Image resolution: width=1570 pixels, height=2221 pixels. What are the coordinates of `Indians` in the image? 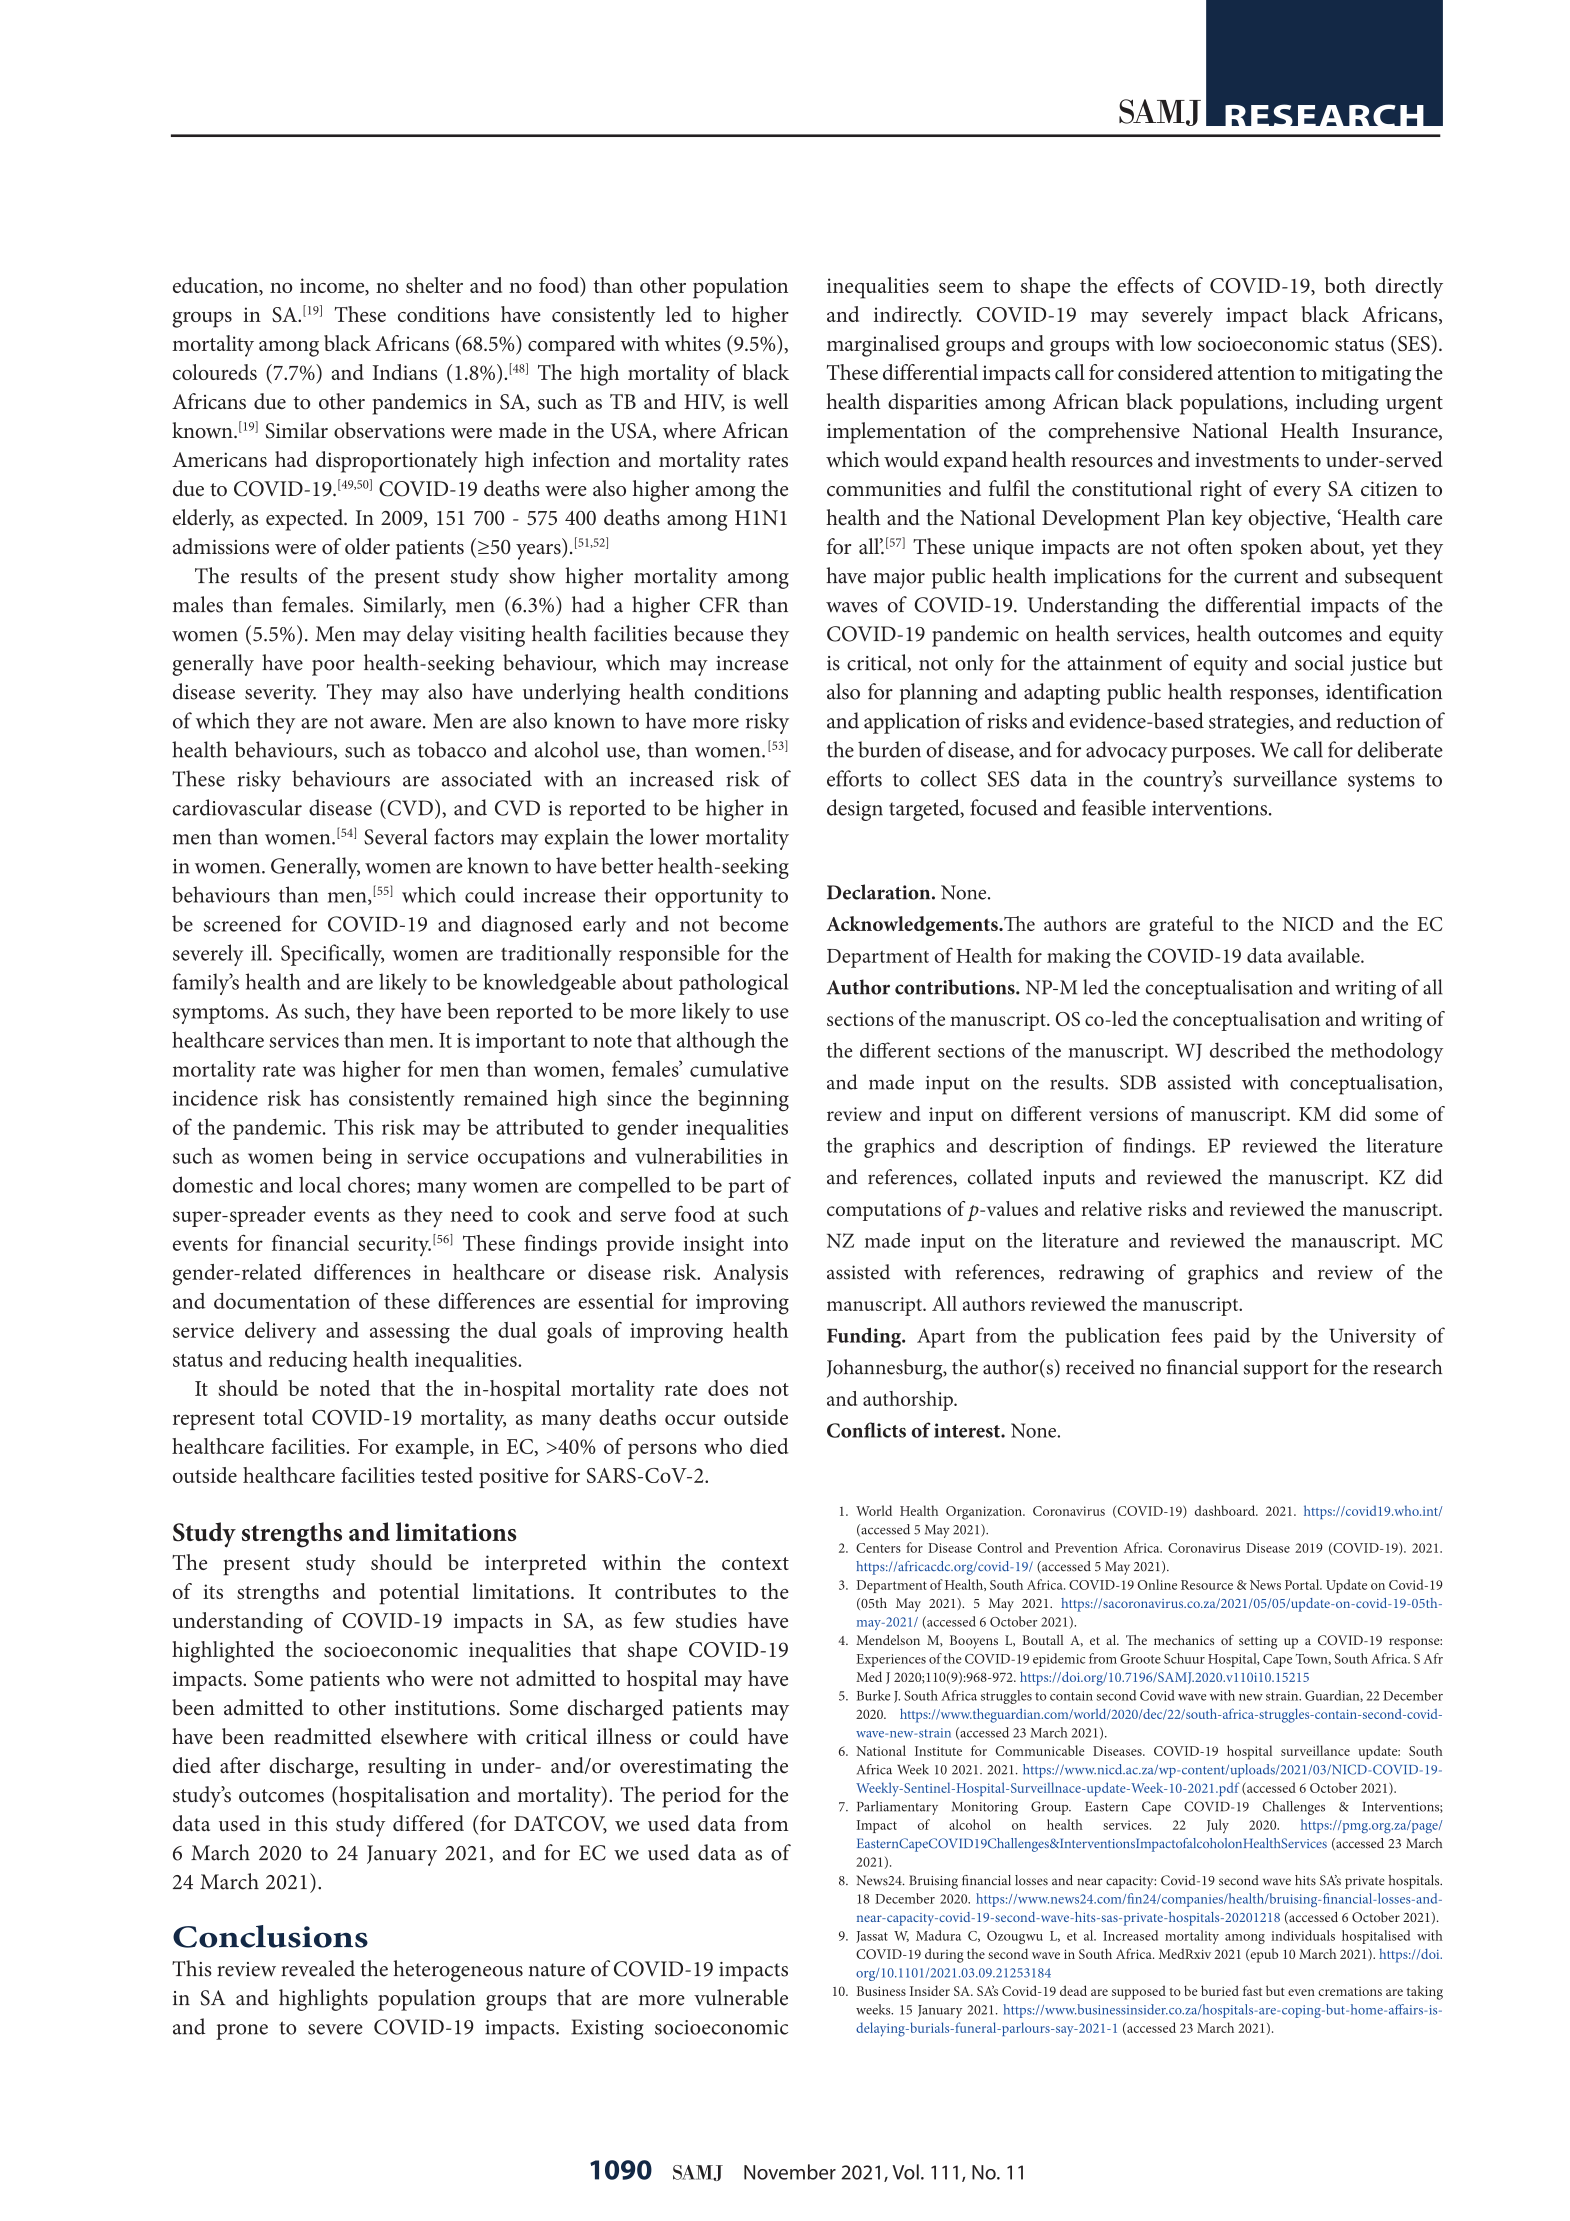 It's located at (405, 372).
